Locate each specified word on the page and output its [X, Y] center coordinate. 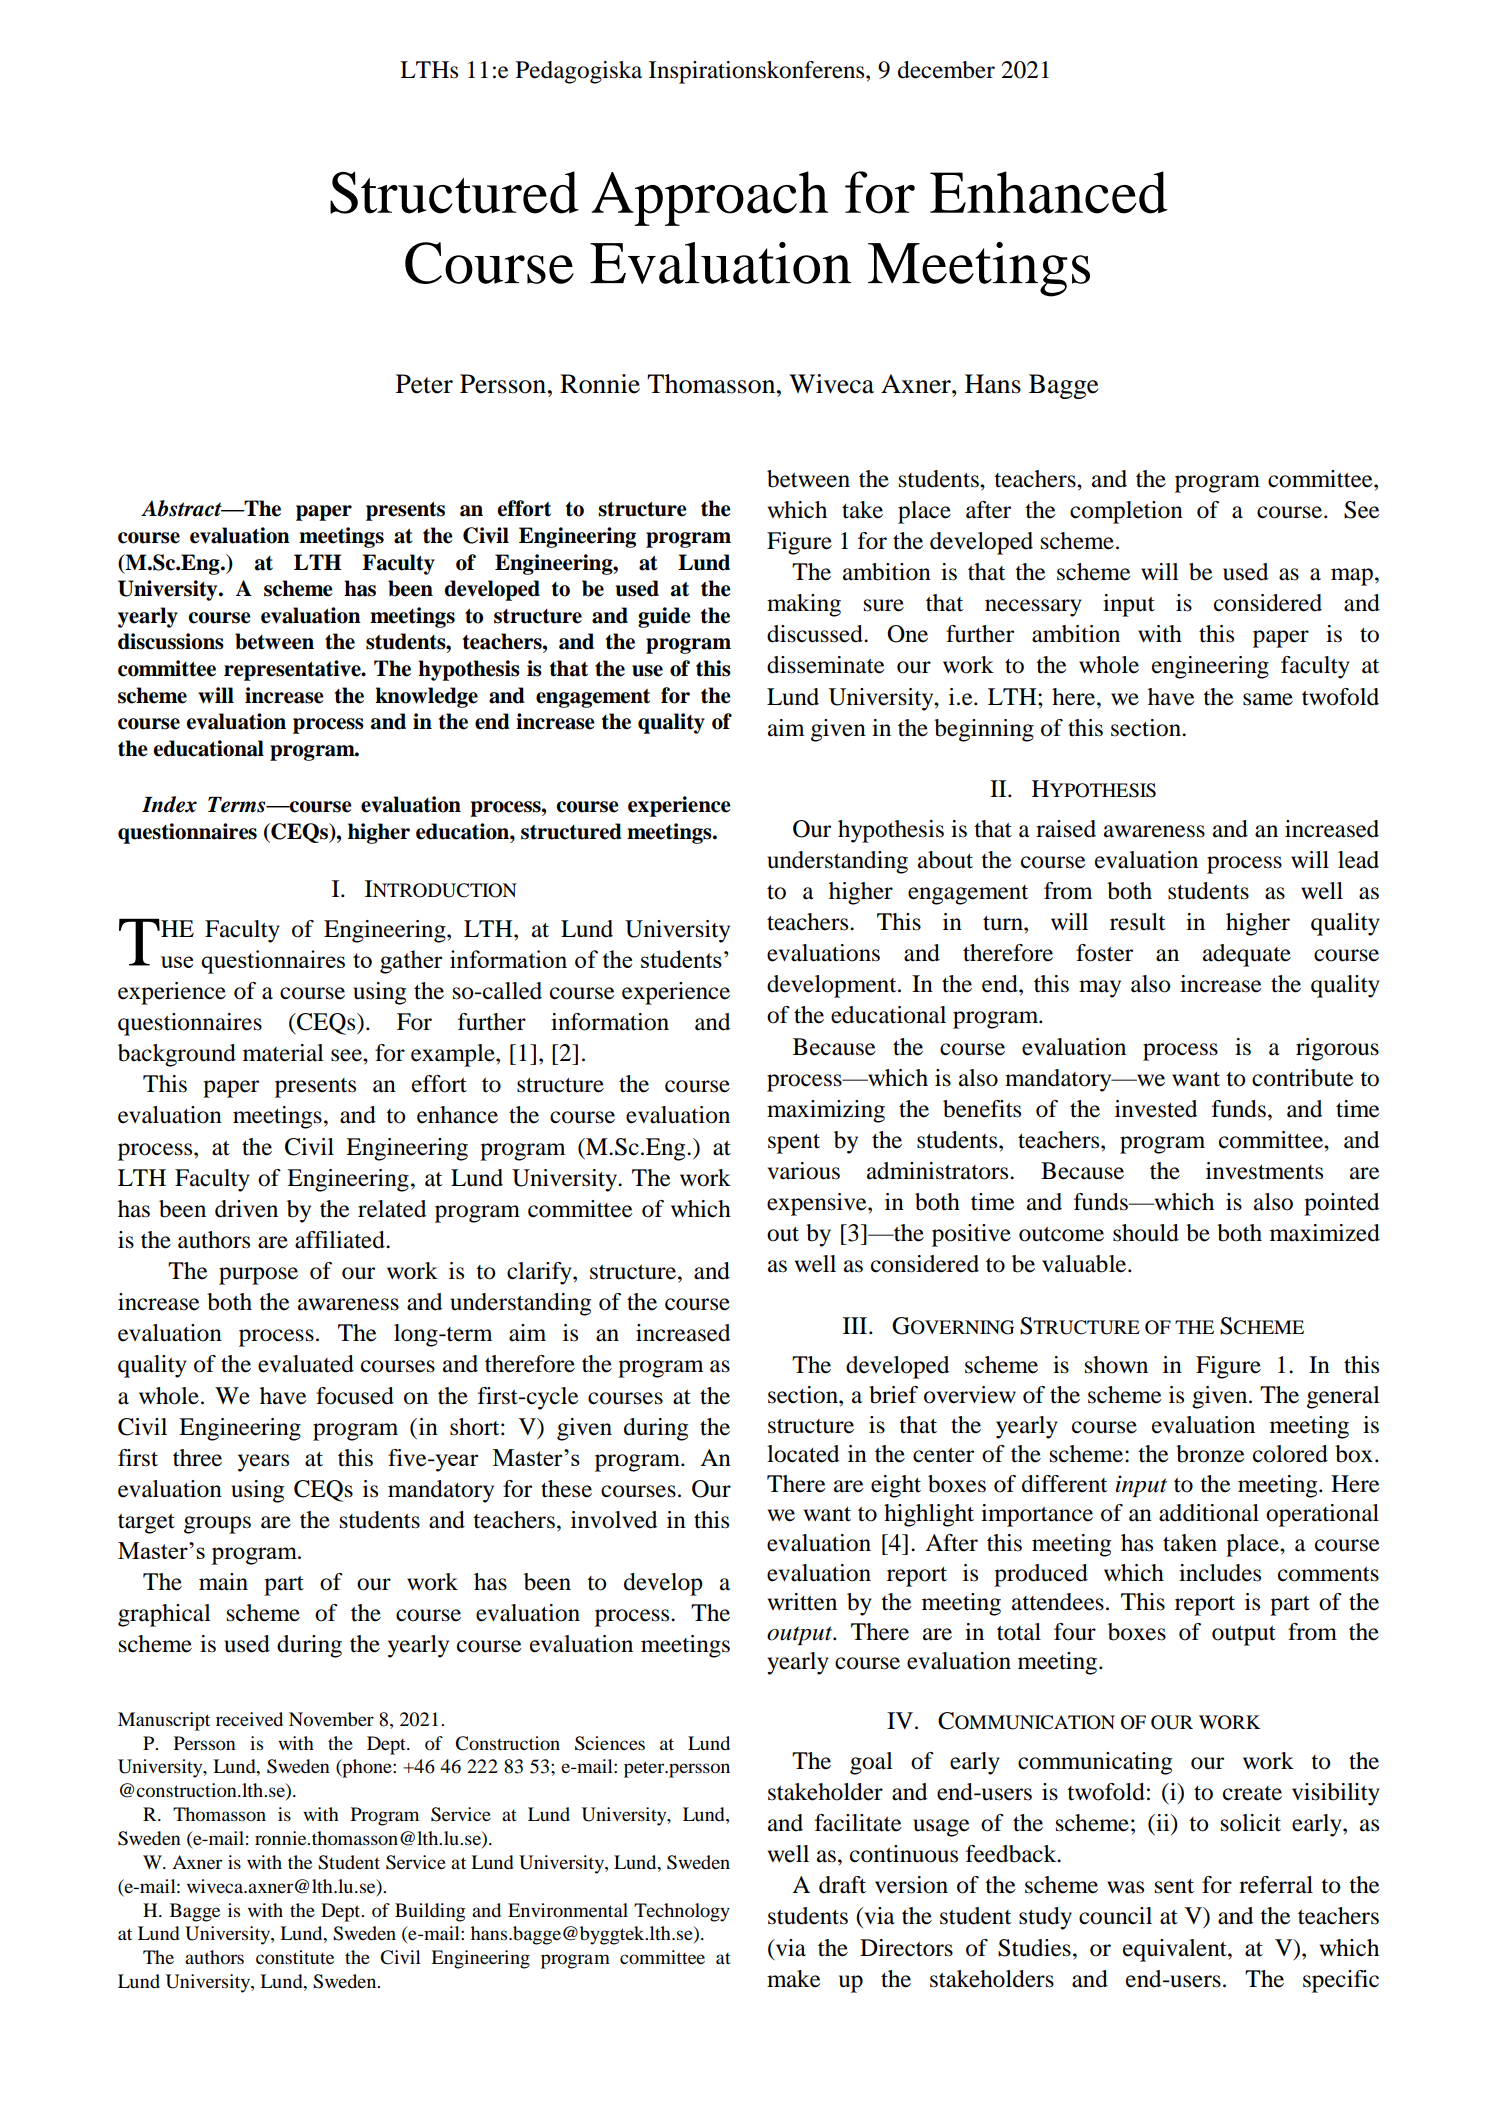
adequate [1247, 955]
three [197, 1458]
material [283, 1053]
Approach [709, 198]
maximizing [826, 1111]
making [804, 605]
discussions [171, 641]
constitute [295, 1957]
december [946, 70]
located [803, 1454]
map [1352, 577]
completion [1126, 512]
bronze [1210, 1454]
